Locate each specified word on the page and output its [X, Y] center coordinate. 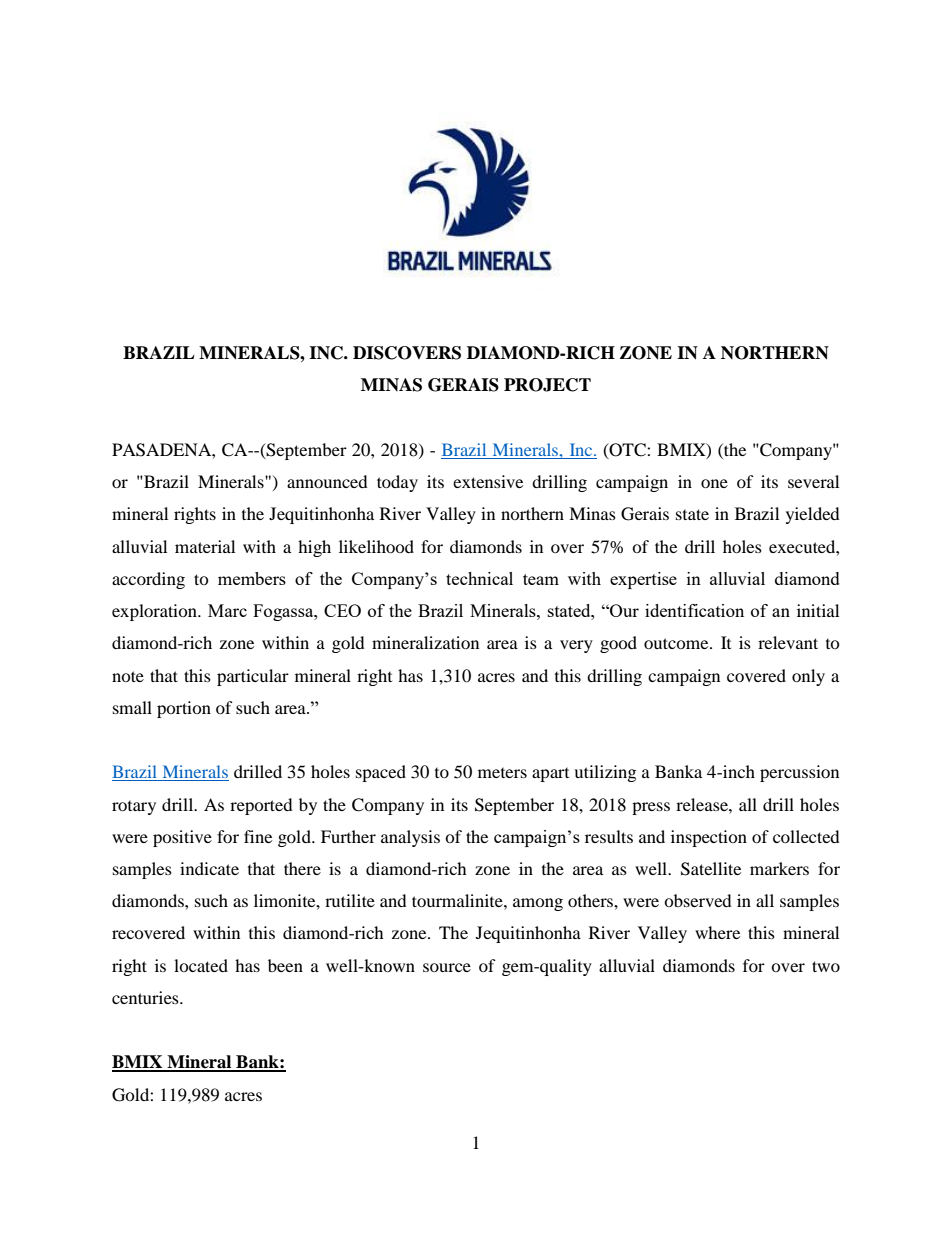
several [813, 481]
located [201, 965]
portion [184, 709]
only [808, 677]
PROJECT [547, 385]
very [576, 646]
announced [327, 481]
